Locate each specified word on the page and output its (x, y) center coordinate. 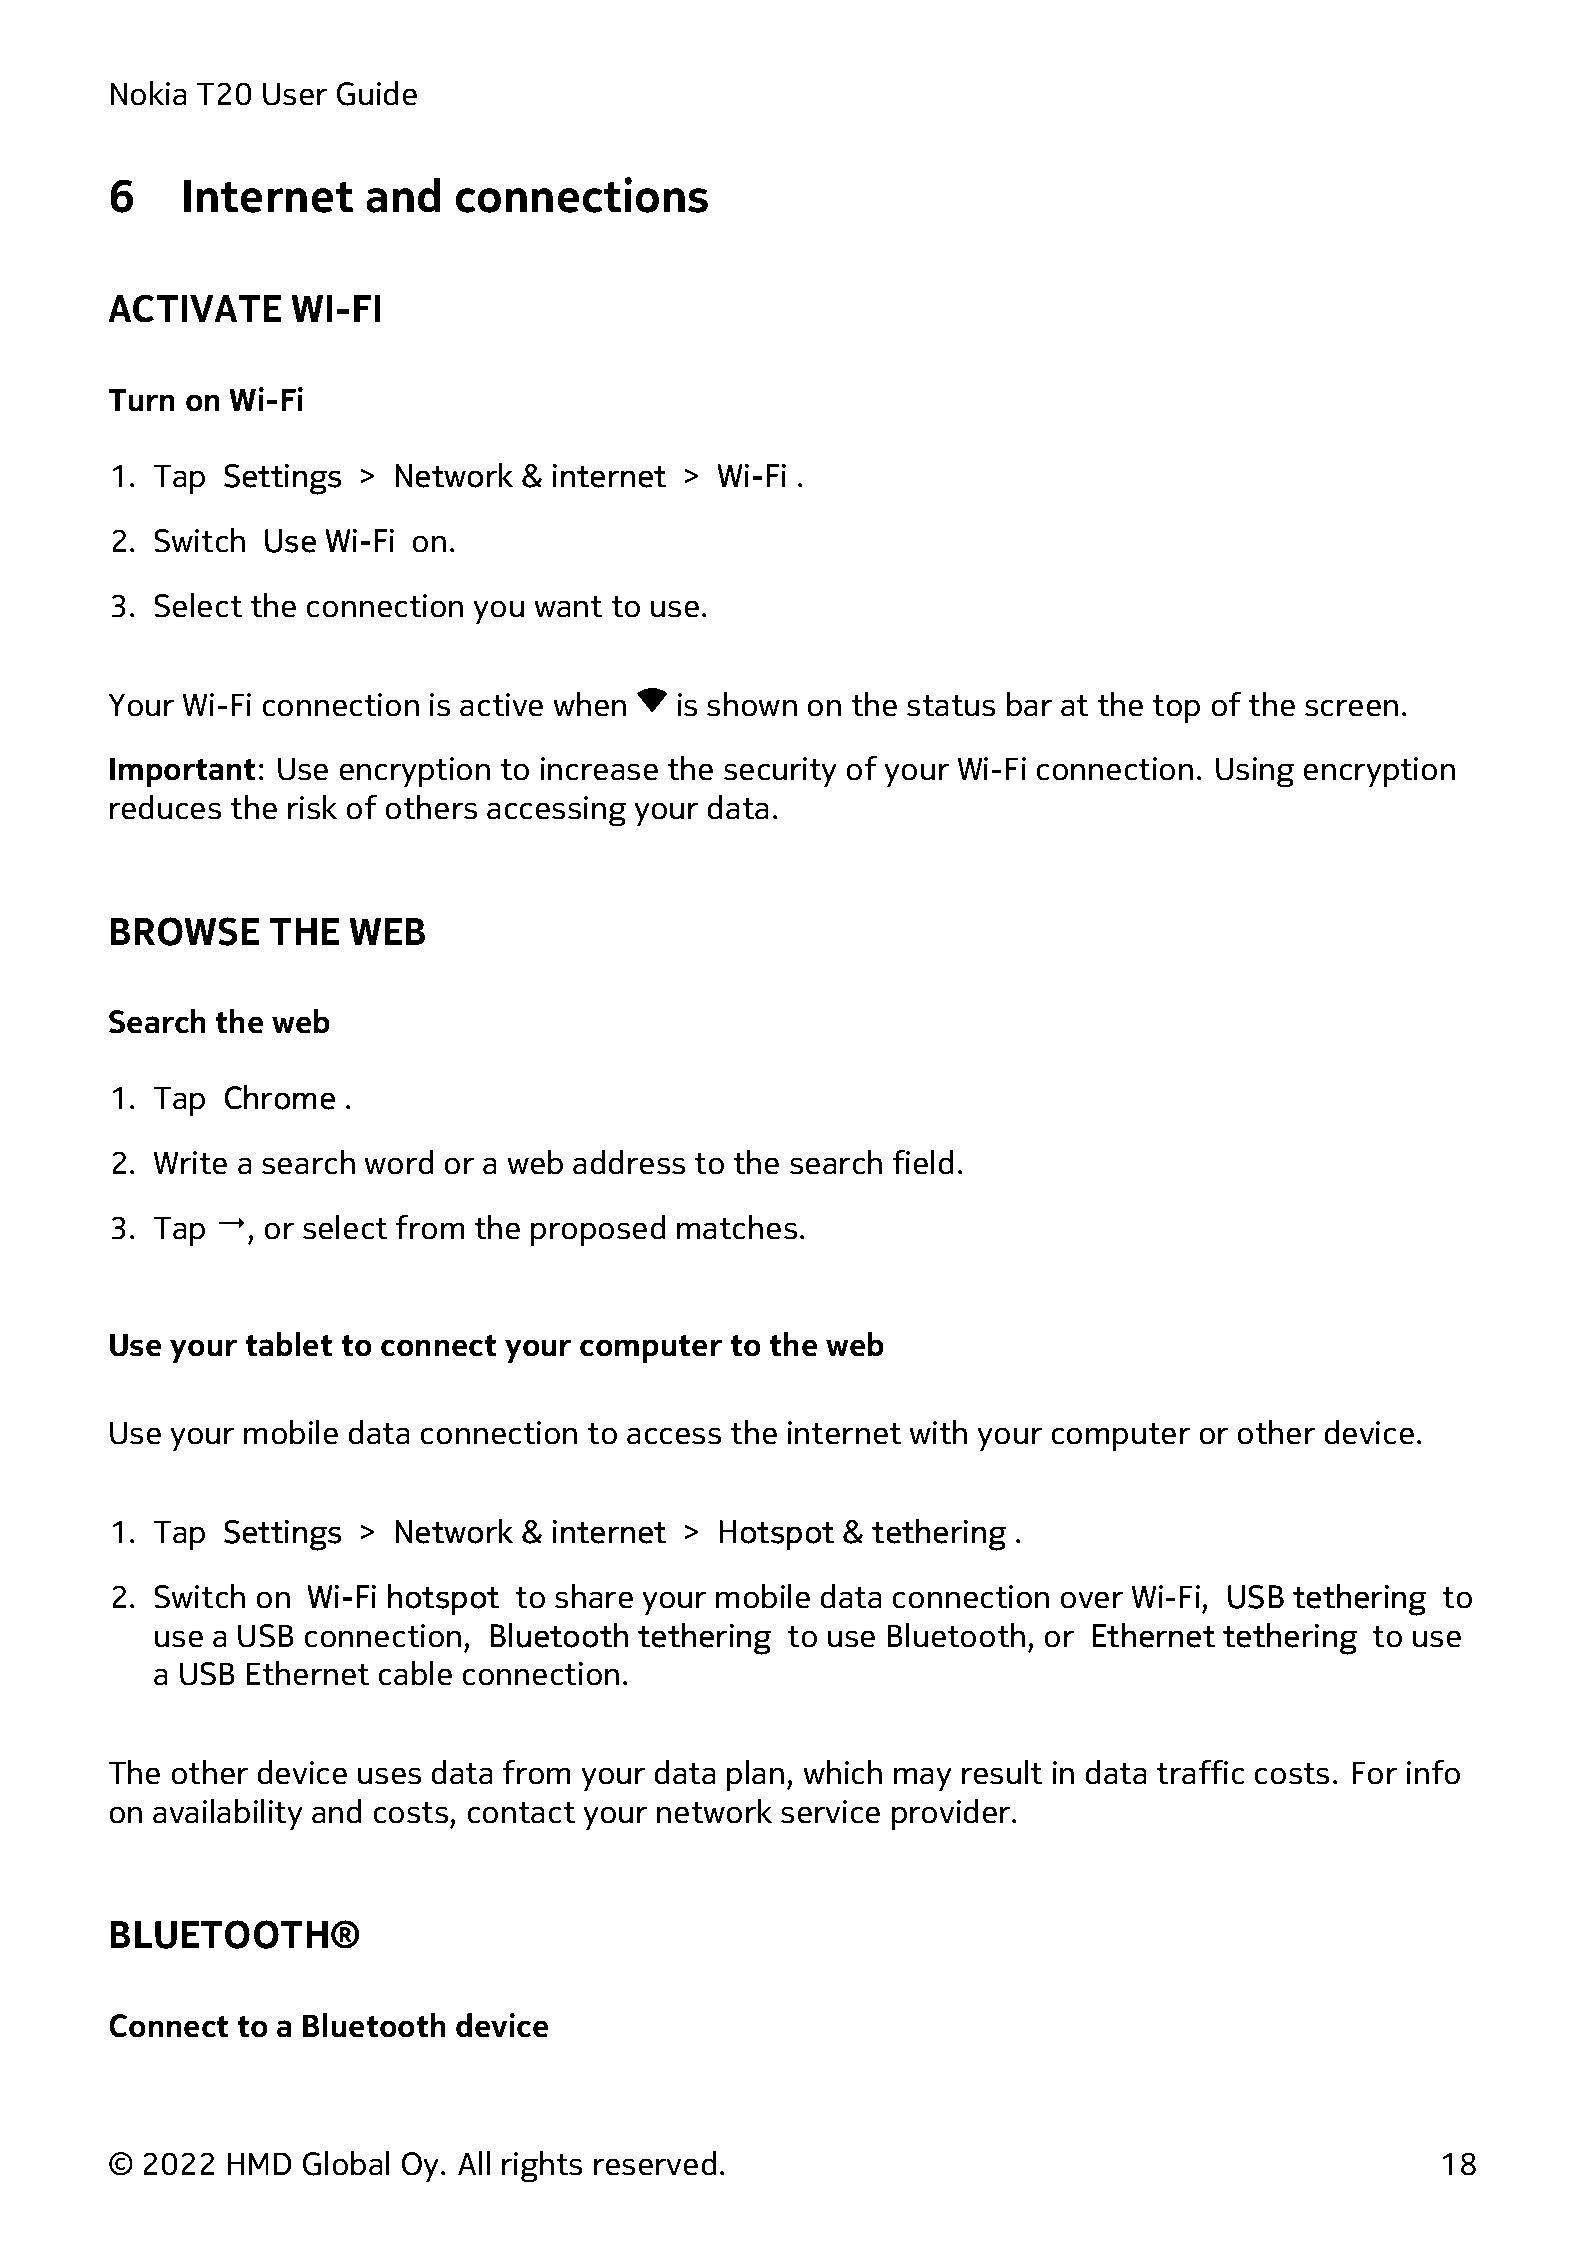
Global (346, 2163)
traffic (1200, 1772)
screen (1351, 708)
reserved (655, 2163)
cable (415, 1673)
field (923, 1162)
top (1176, 709)
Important (183, 772)
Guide (377, 93)
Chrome (280, 1097)
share (594, 1596)
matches (737, 1227)
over (1091, 1600)
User (295, 94)
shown (752, 704)
